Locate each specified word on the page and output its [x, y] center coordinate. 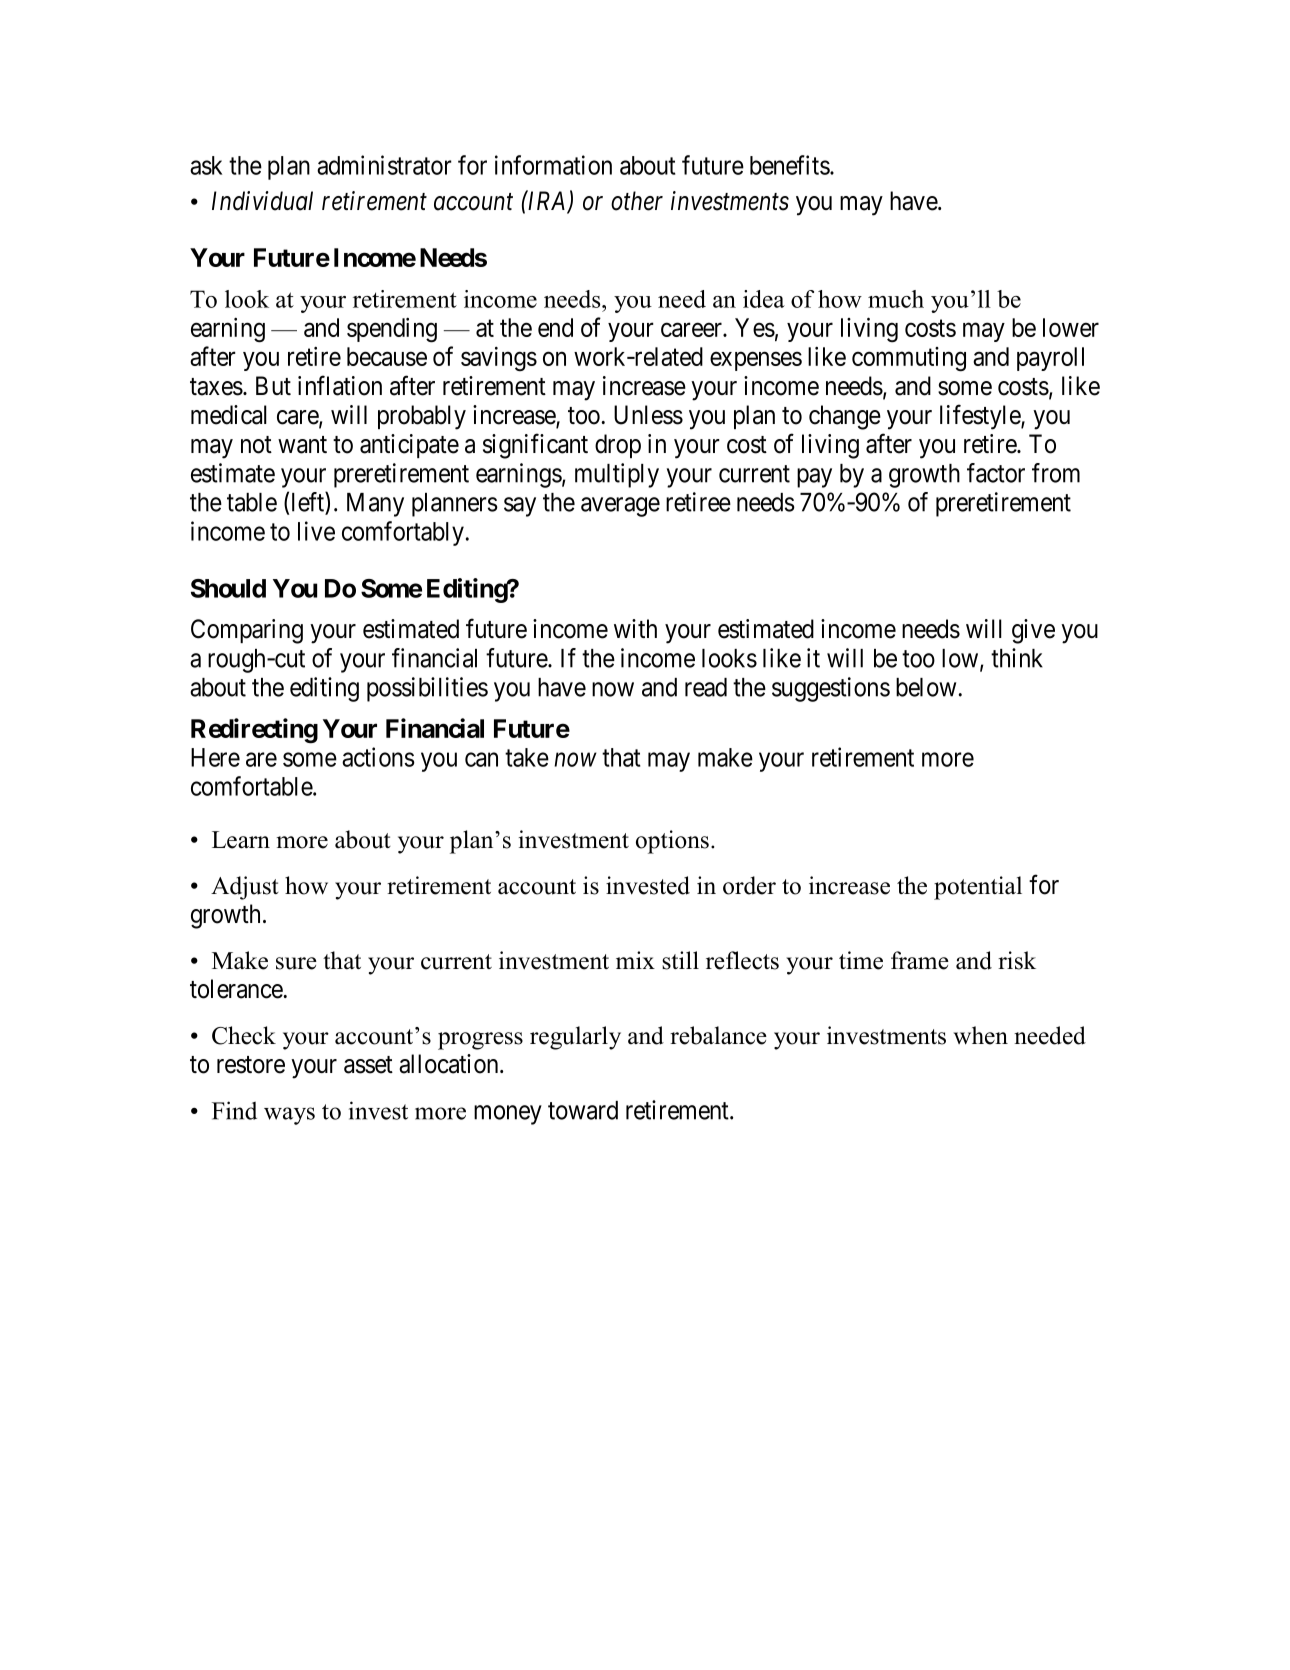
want [302, 445]
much [896, 299]
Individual [262, 201]
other [637, 201]
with [635, 628]
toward [583, 1110]
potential [978, 888]
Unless [648, 415]
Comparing [247, 631]
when [981, 1035]
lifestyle [981, 417]
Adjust [245, 888]
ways [289, 1116]
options [672, 842]
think [1017, 658]
